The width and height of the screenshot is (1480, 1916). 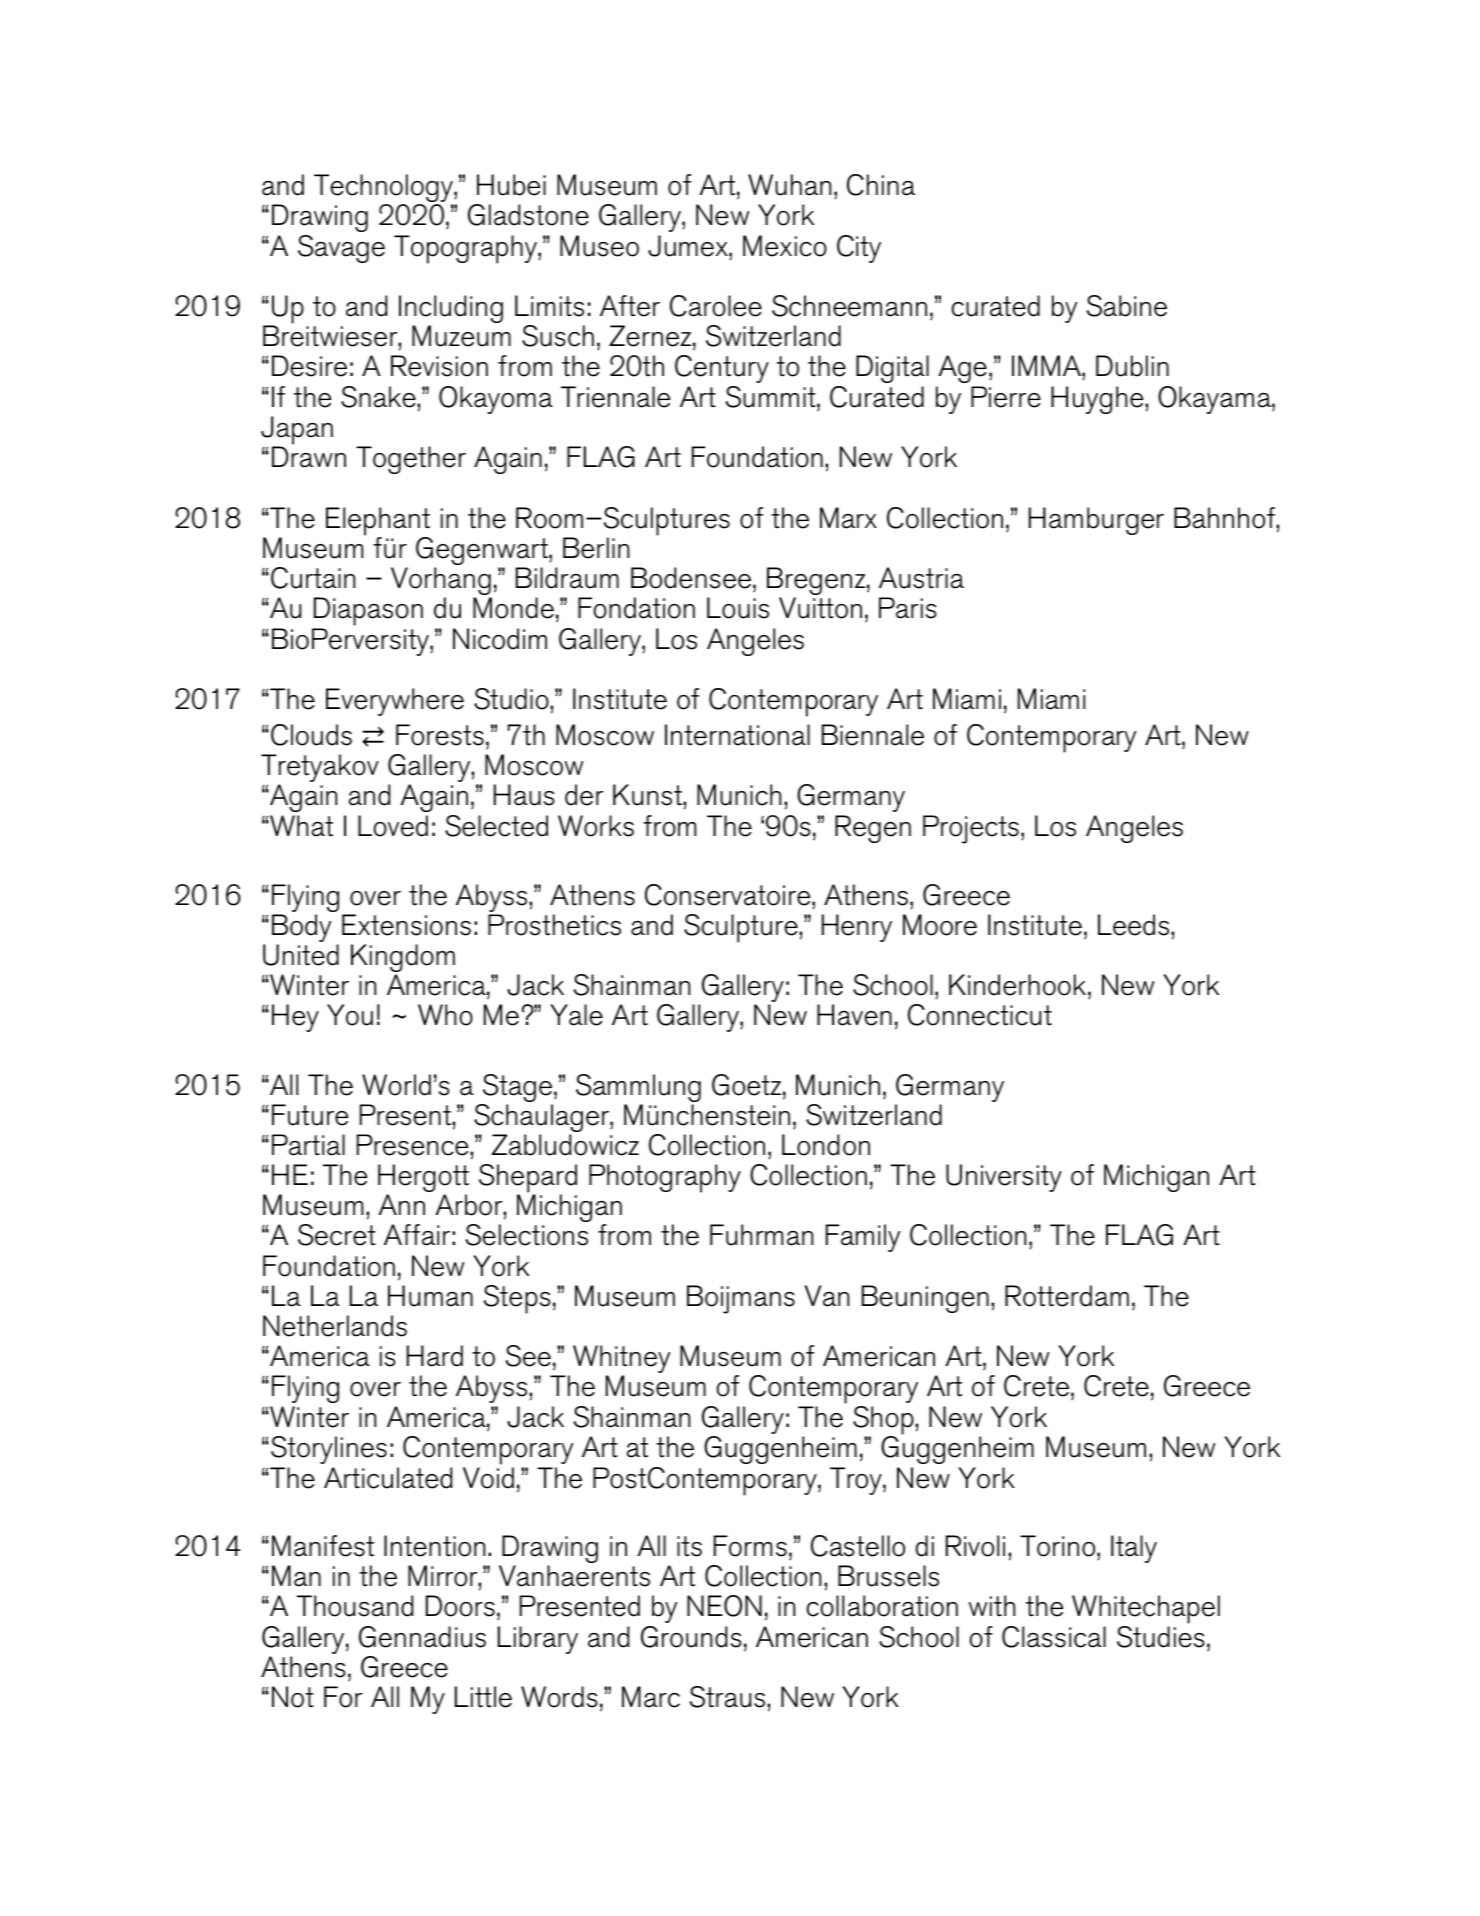 I want to click on Henry, so click(x=857, y=928).
